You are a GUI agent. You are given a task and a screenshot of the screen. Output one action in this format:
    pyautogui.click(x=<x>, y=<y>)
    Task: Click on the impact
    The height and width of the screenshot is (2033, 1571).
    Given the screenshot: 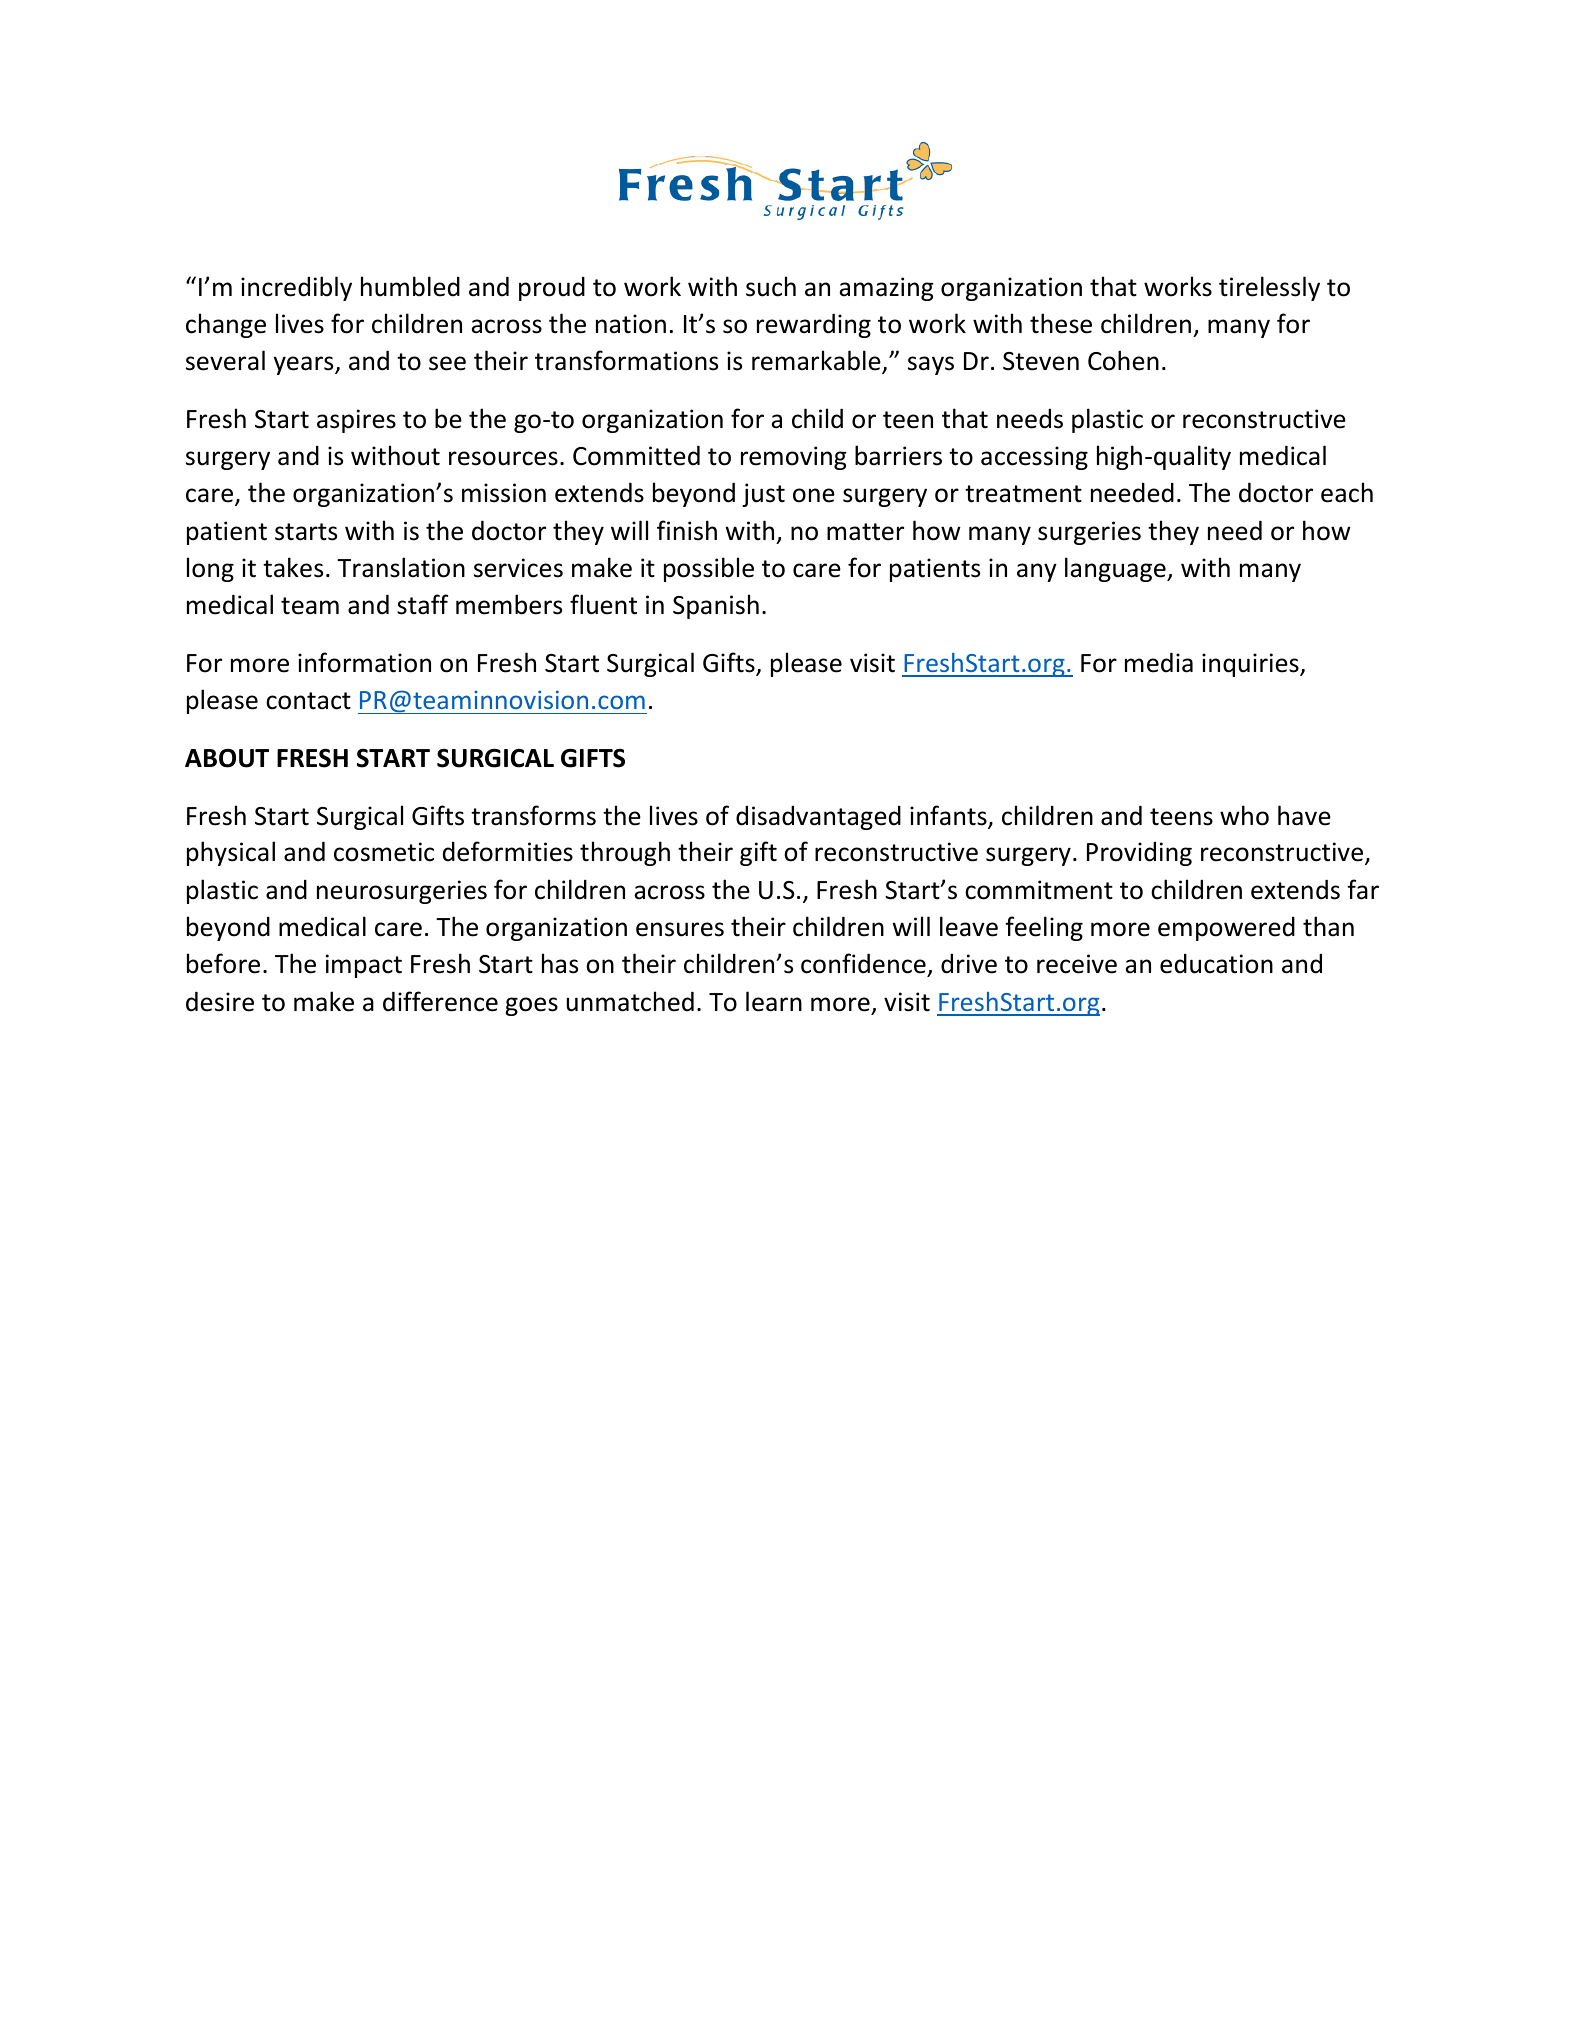 What is the action you would take?
    pyautogui.click(x=364, y=966)
